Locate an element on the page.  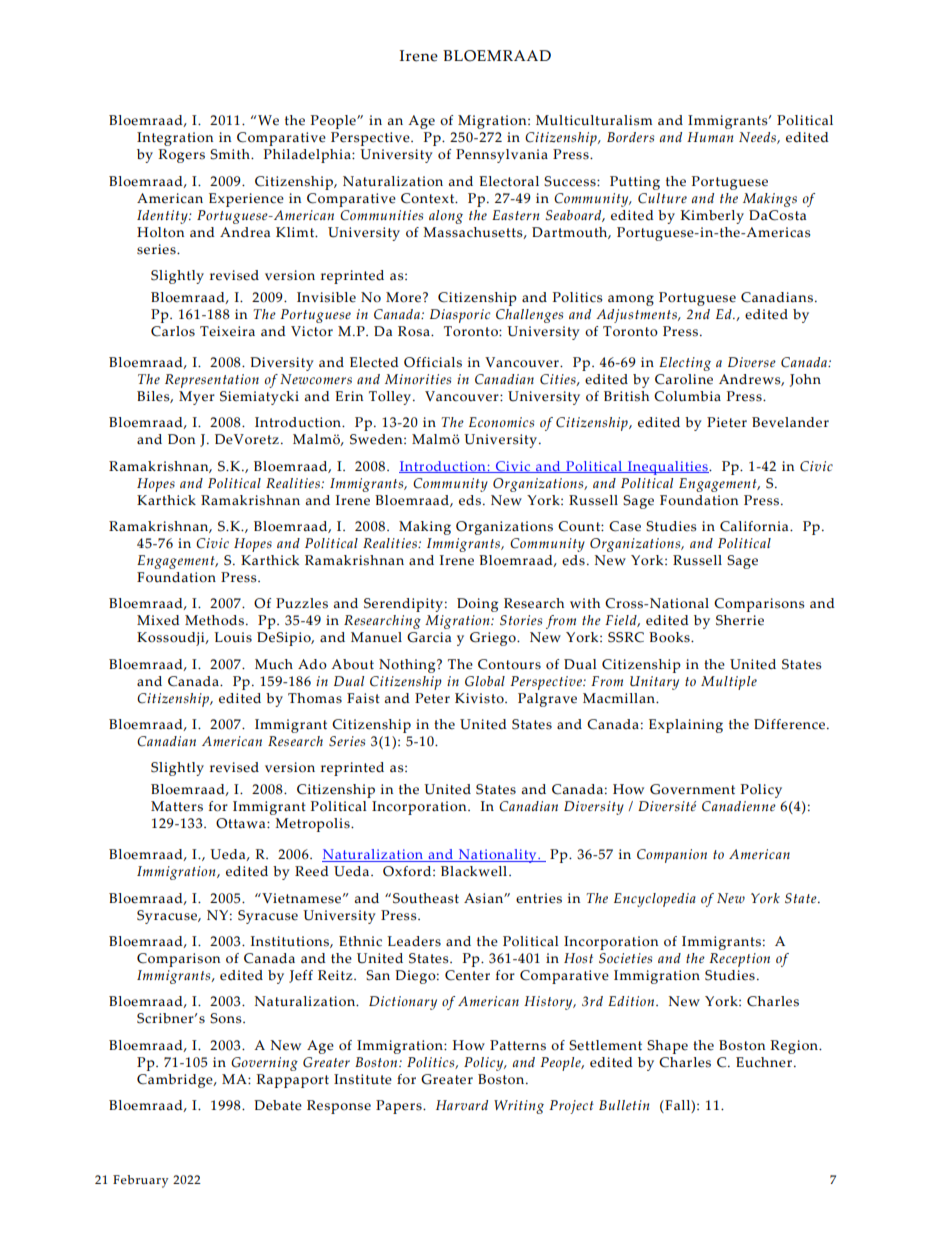
Debate is located at coordinates (278, 1105).
